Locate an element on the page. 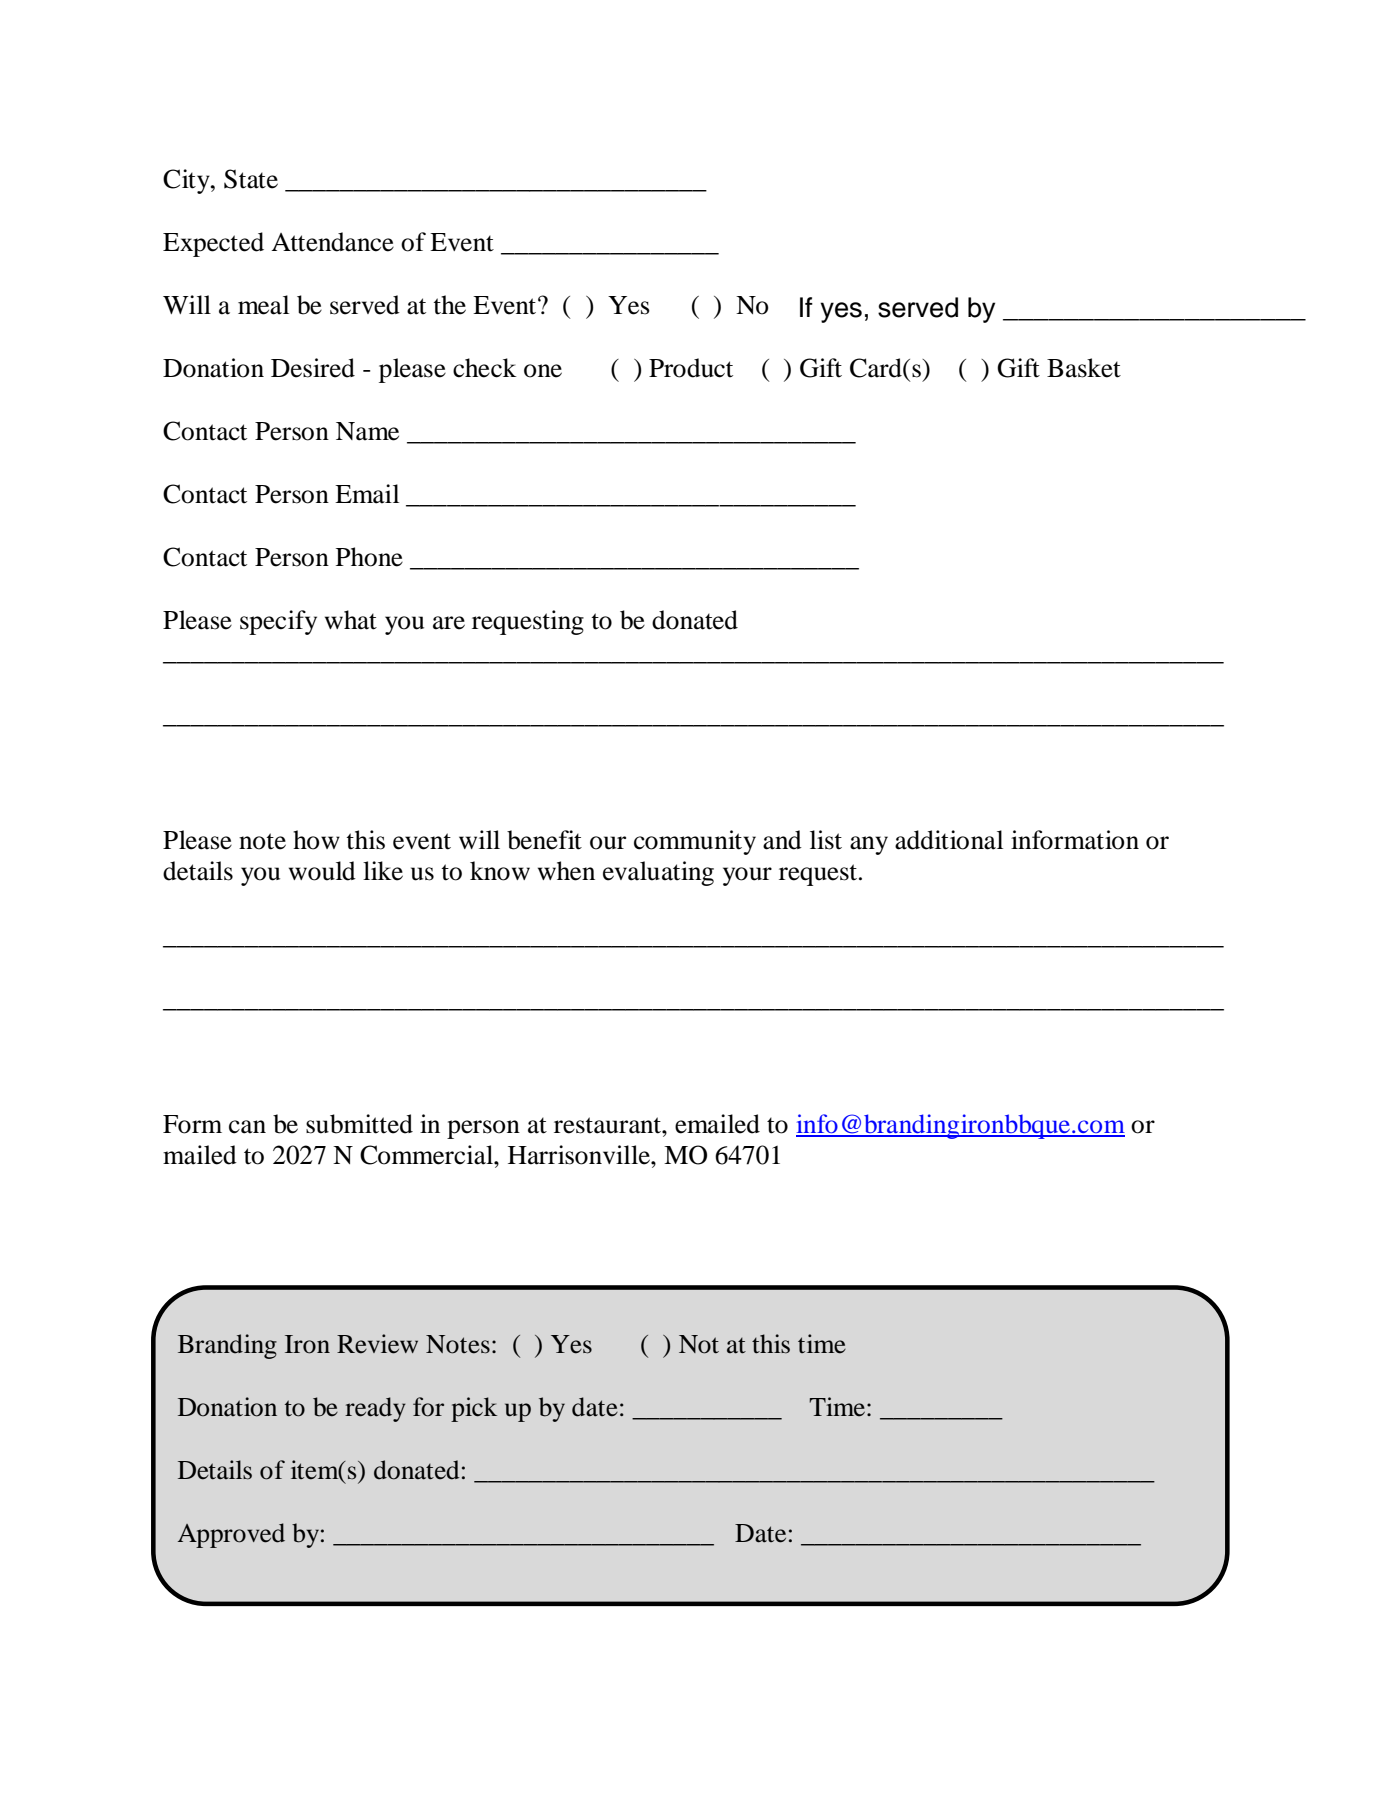 The height and width of the page is (1795, 1387). restaurant is located at coordinates (608, 1125).
